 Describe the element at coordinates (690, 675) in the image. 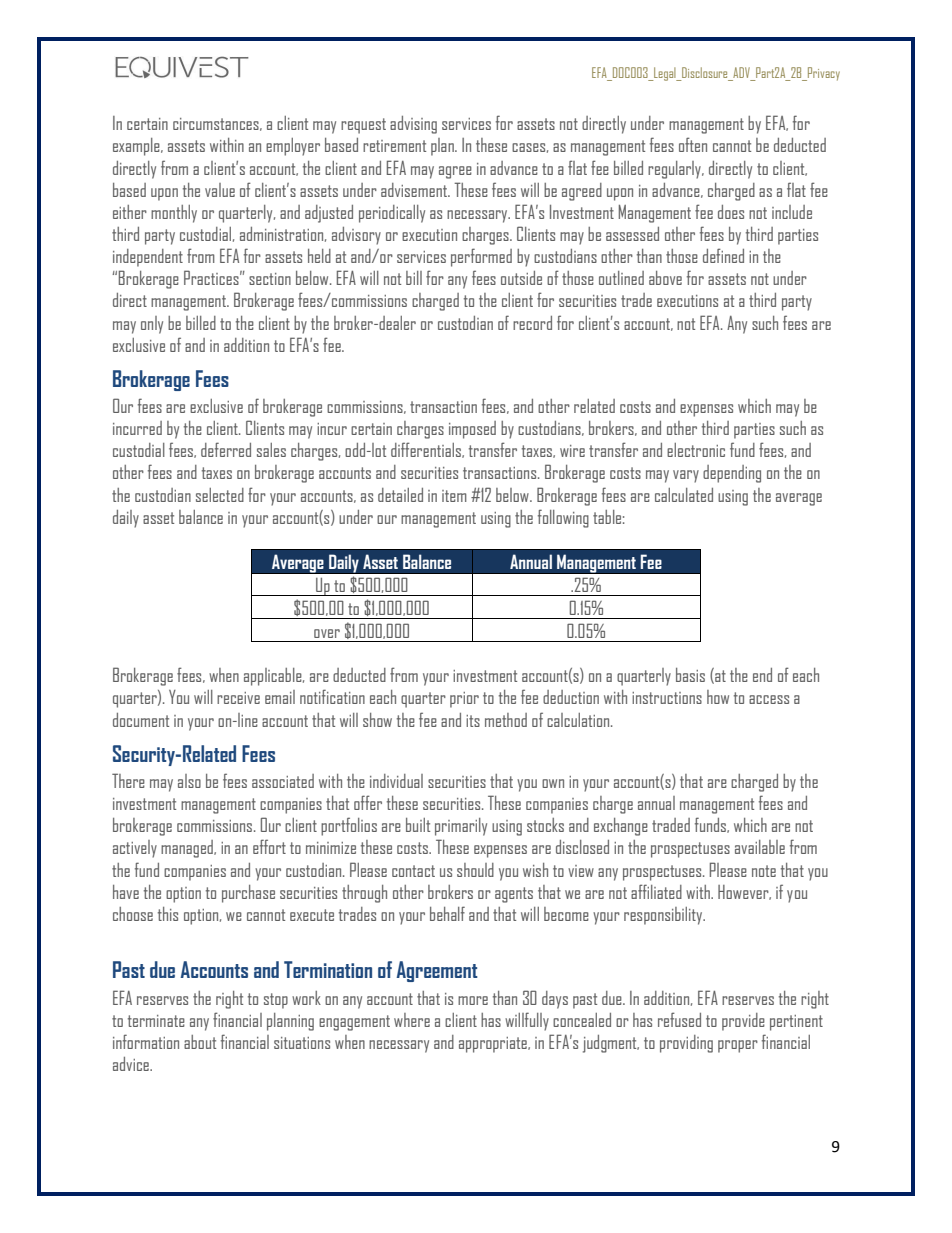

I see `basis` at that location.
